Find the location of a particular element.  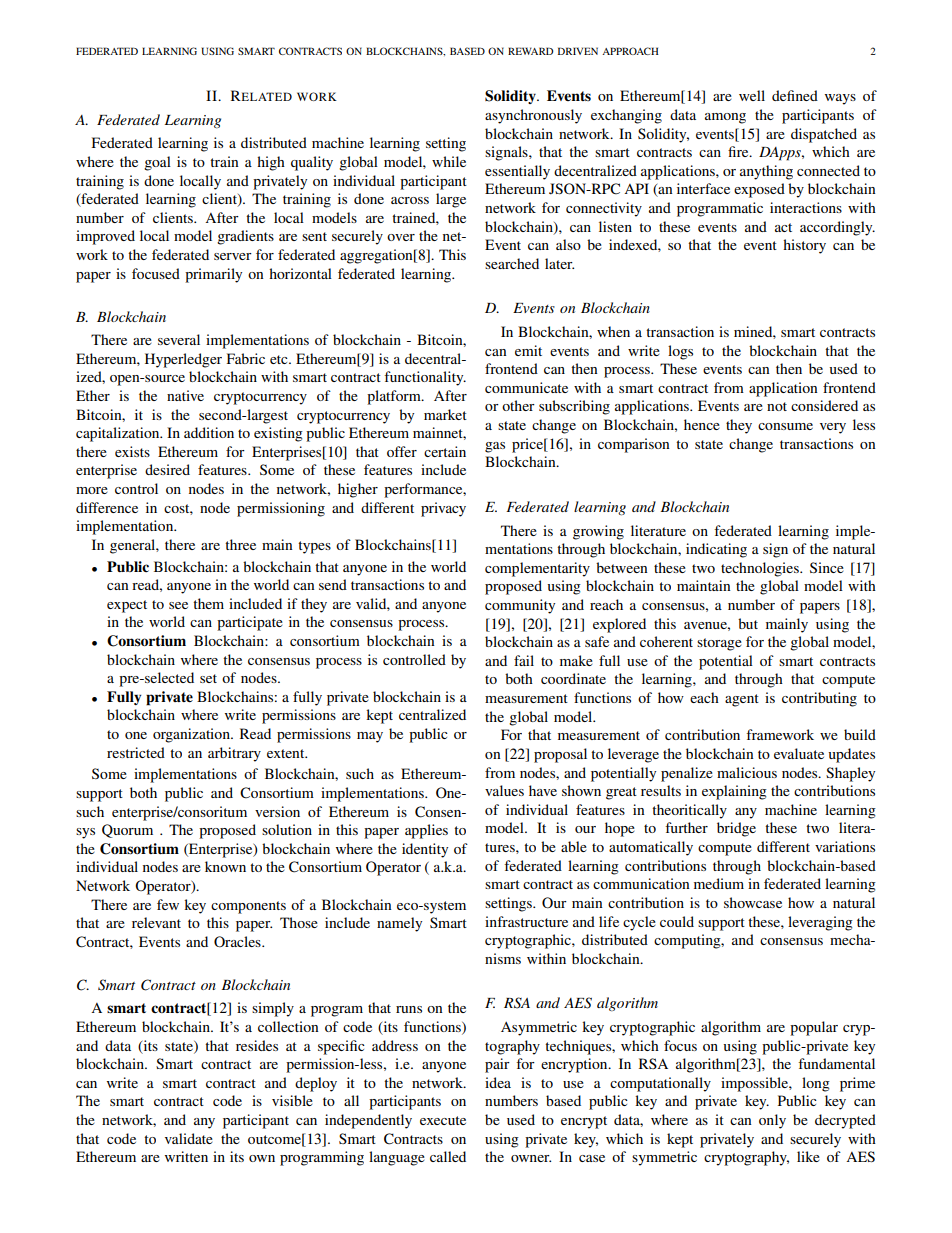

community is located at coordinates (520, 606).
